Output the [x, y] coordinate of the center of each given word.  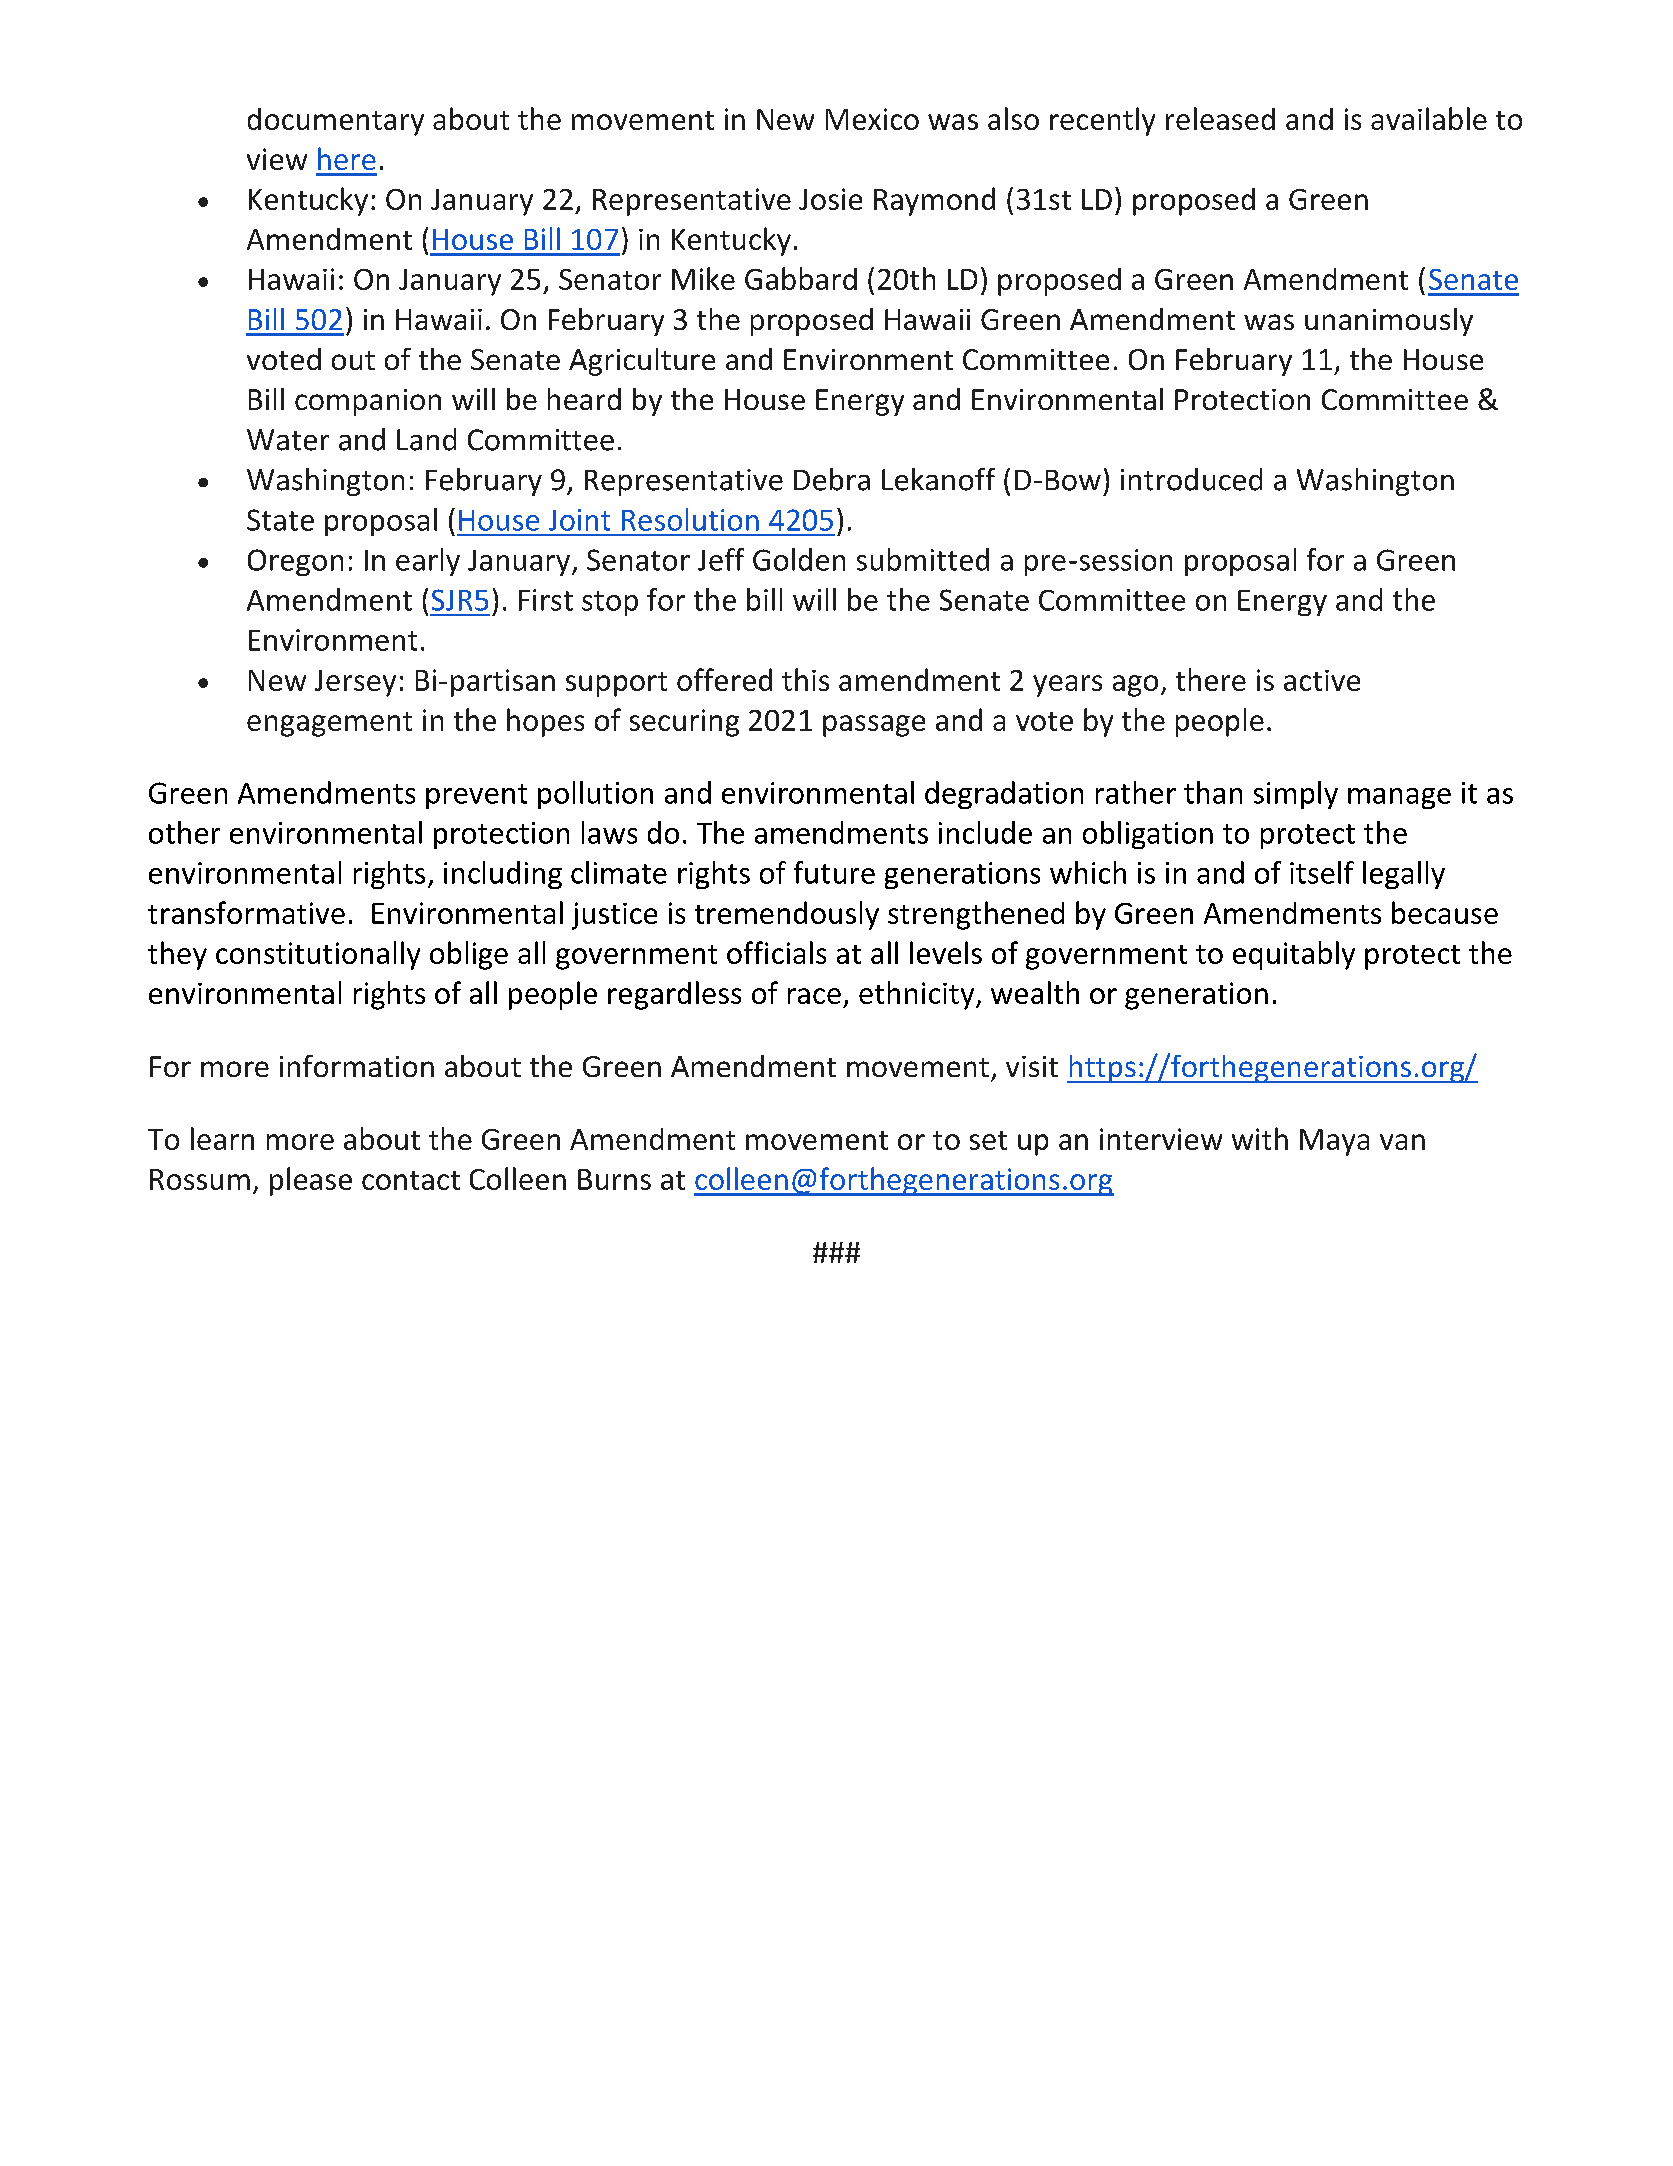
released [1220, 118]
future [834, 872]
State [280, 520]
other [184, 832]
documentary [336, 122]
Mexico [872, 119]
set [988, 1140]
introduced [1191, 479]
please [311, 1181]
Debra [832, 479]
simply [1296, 795]
